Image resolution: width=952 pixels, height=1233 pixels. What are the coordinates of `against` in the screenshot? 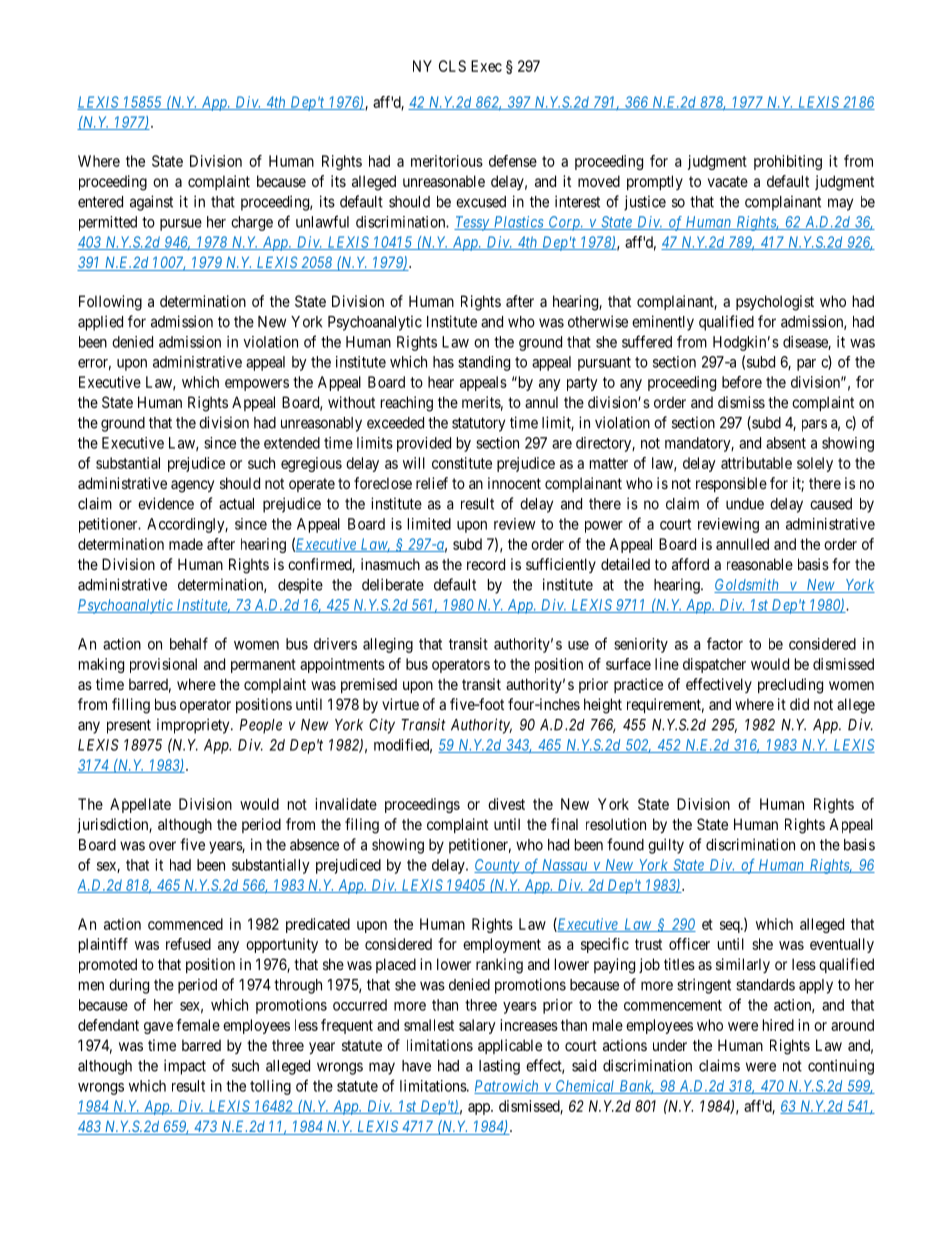 It's located at (151, 203).
